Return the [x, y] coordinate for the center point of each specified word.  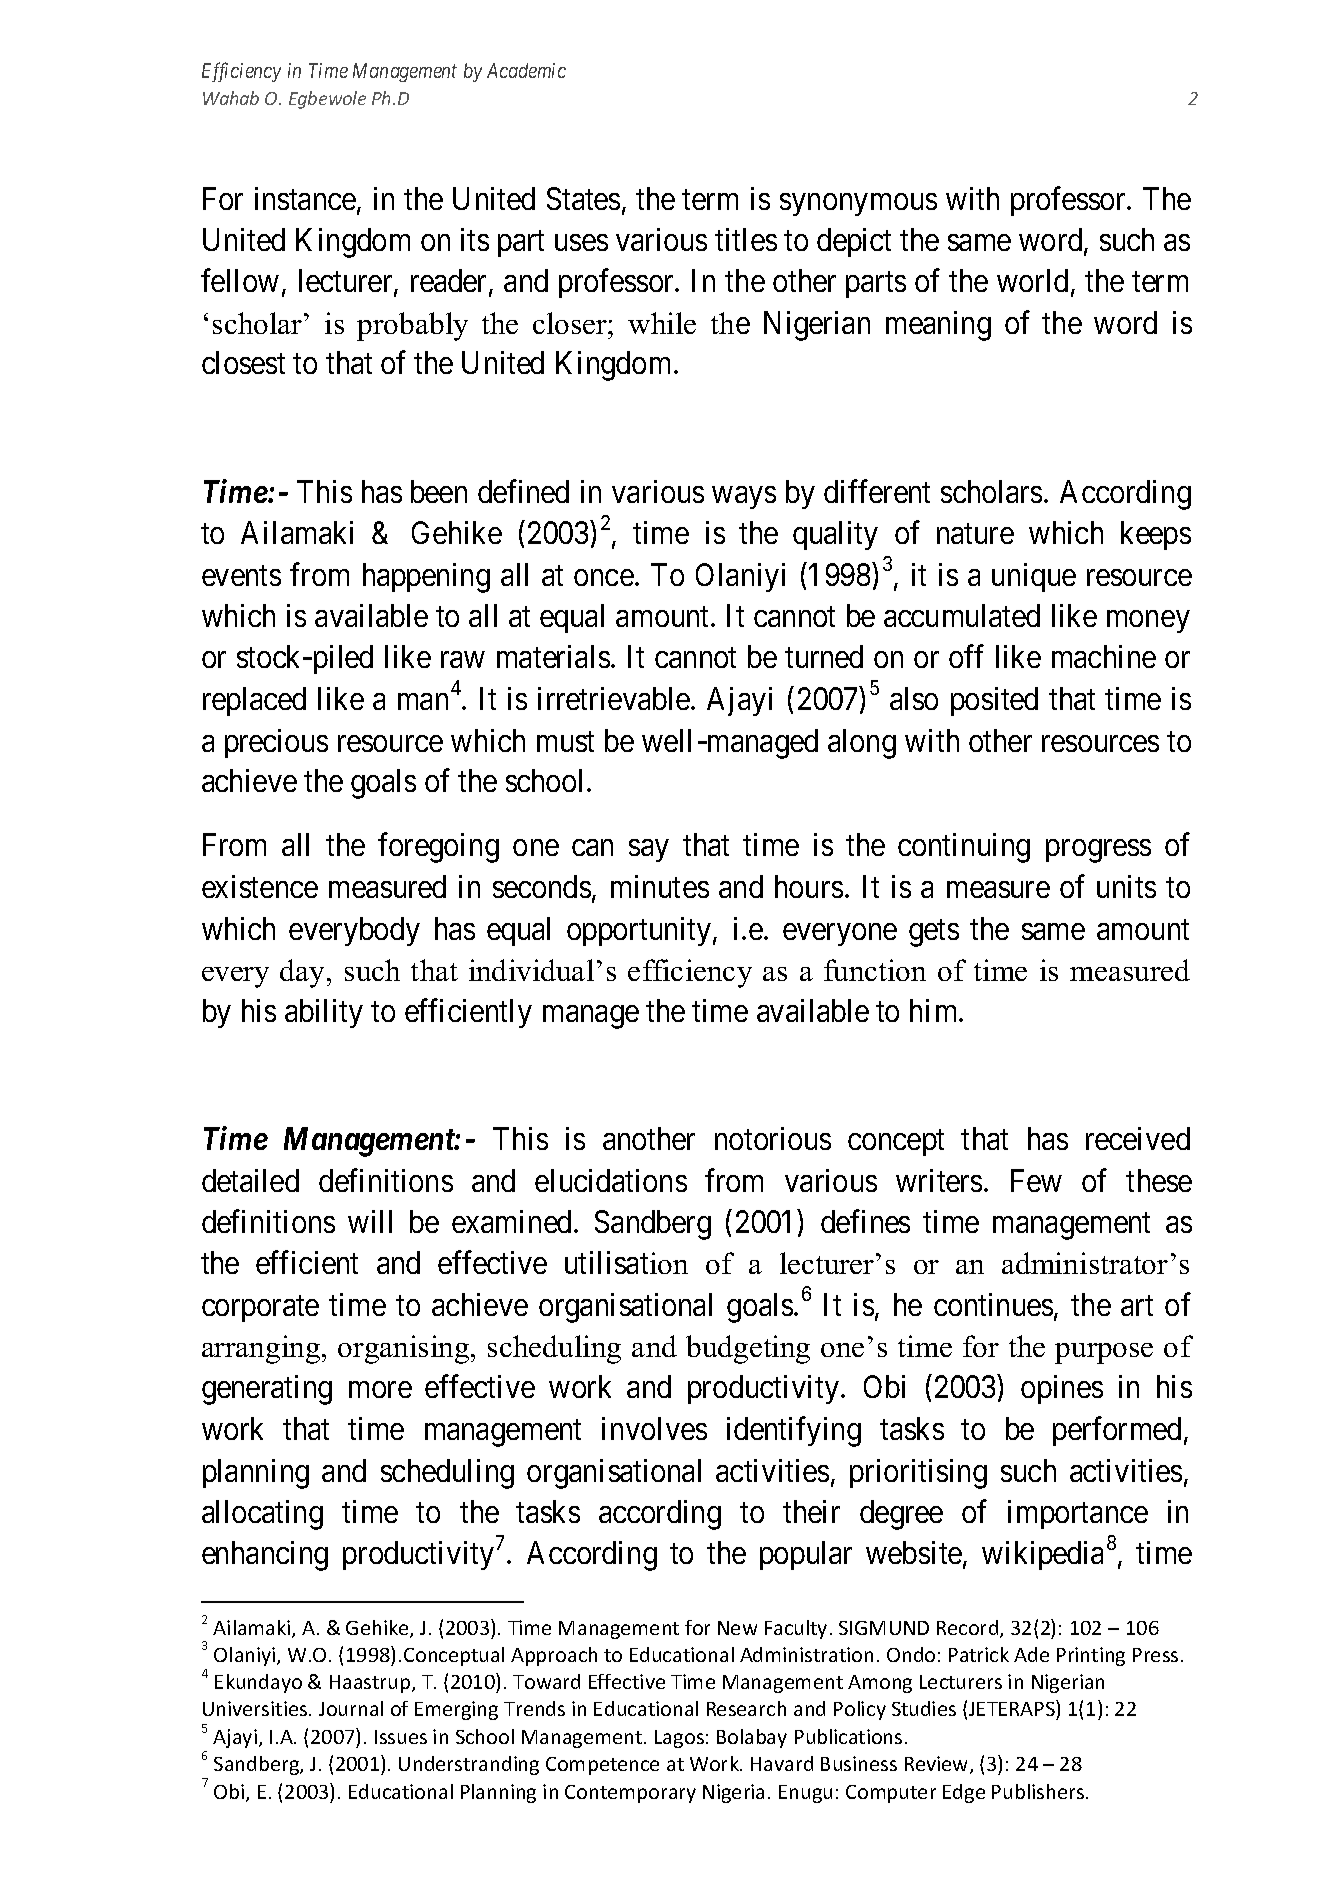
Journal [351, 1708]
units [1126, 886]
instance [305, 198]
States [583, 198]
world [1034, 282]
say [648, 851]
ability [324, 1013]
